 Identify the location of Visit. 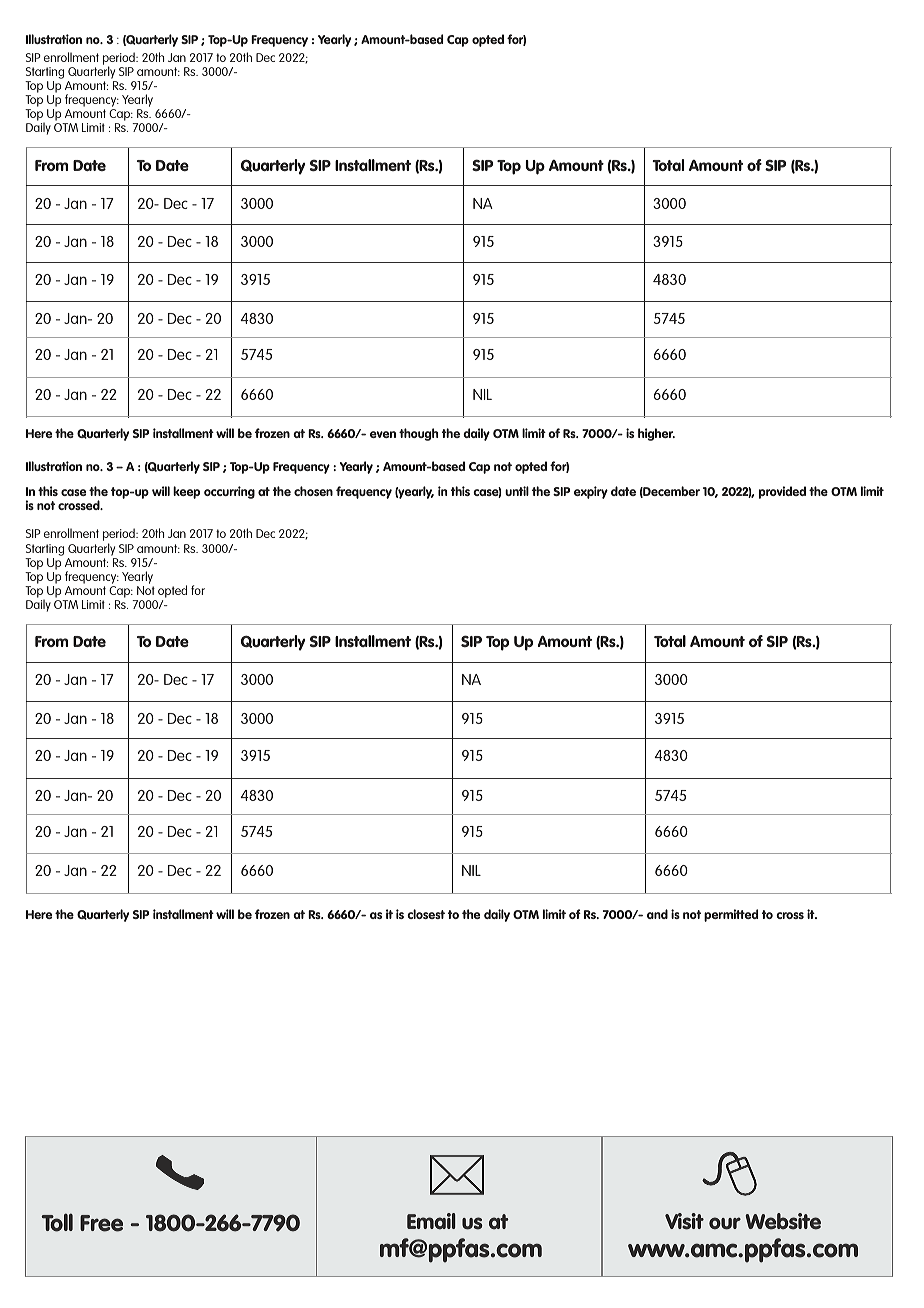
(684, 1221).
